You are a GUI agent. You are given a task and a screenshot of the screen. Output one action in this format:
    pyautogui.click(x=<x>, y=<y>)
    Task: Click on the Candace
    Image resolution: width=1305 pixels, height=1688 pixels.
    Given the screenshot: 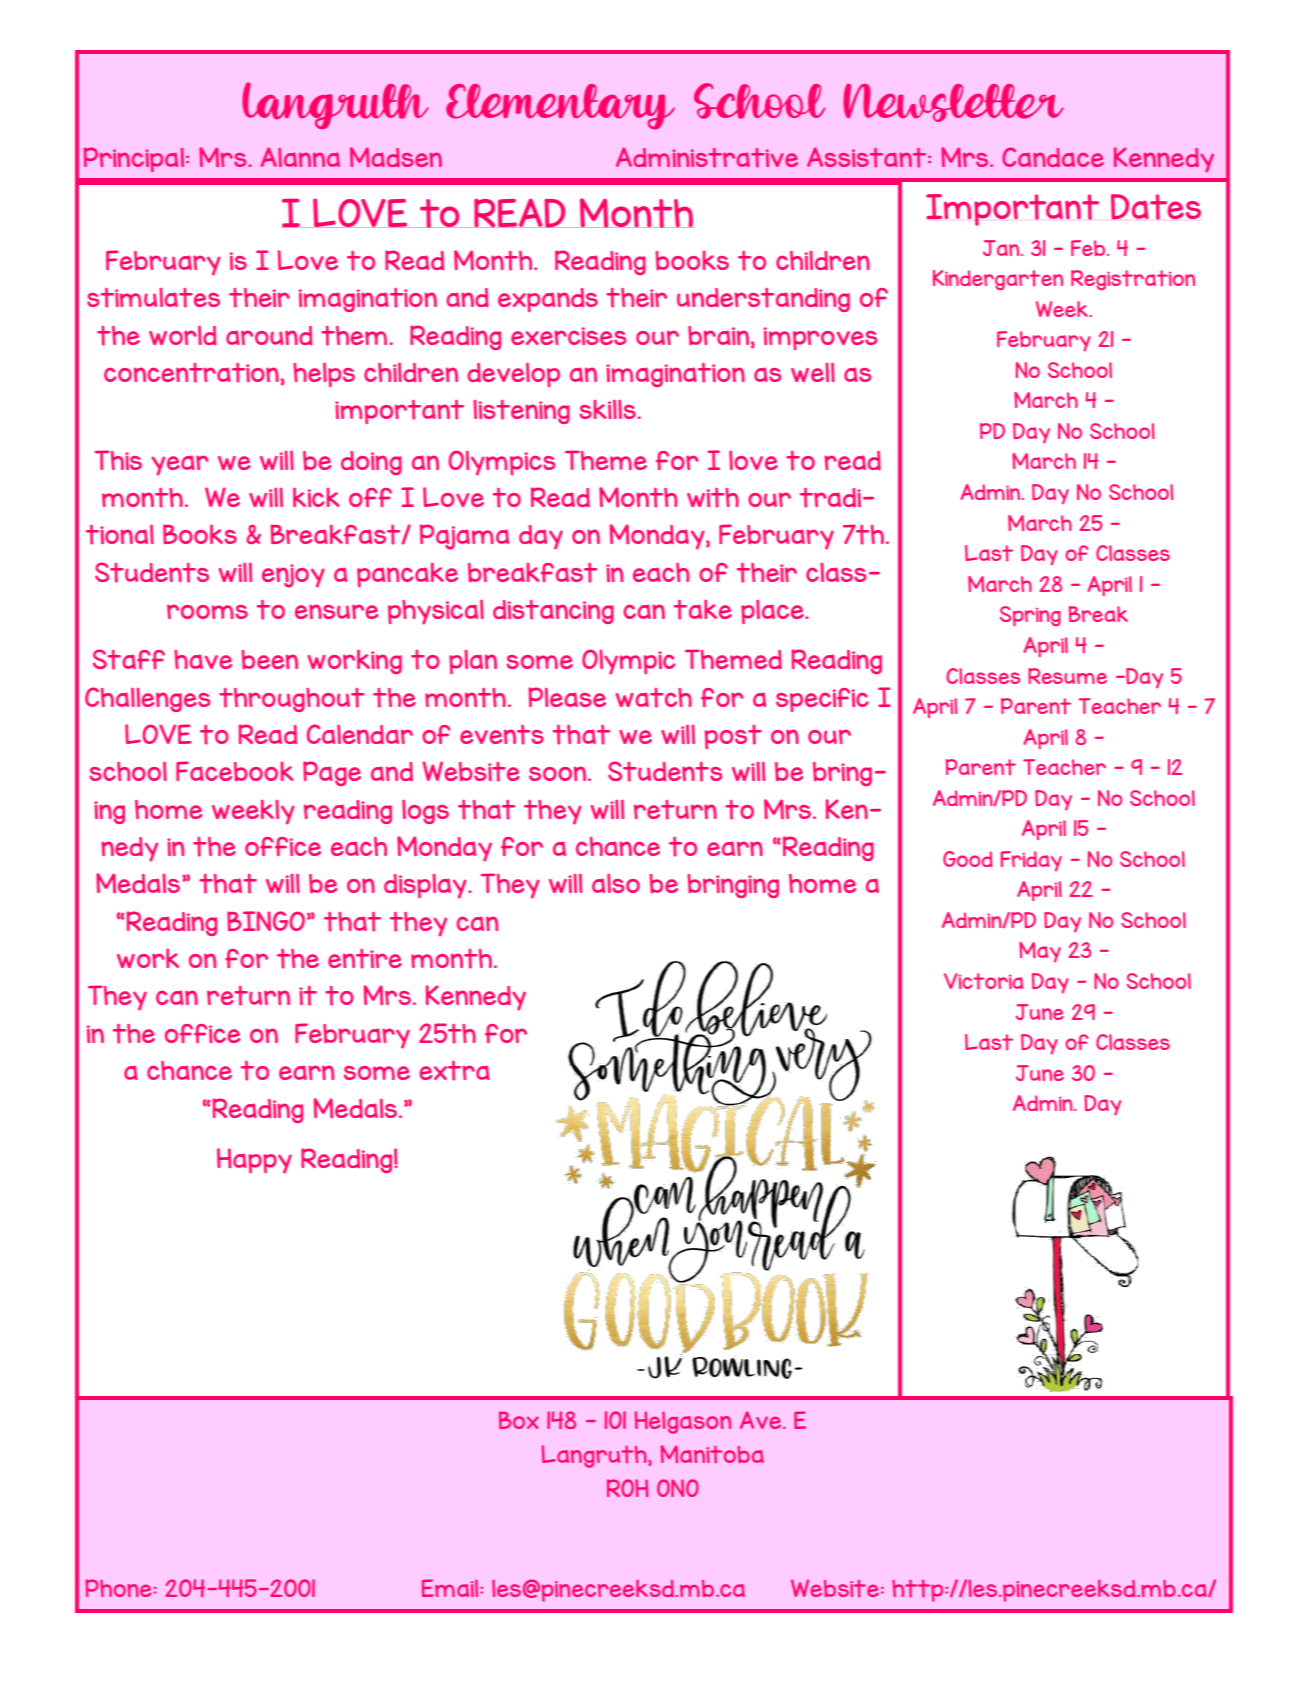 What is the action you would take?
    pyautogui.click(x=1053, y=157)
